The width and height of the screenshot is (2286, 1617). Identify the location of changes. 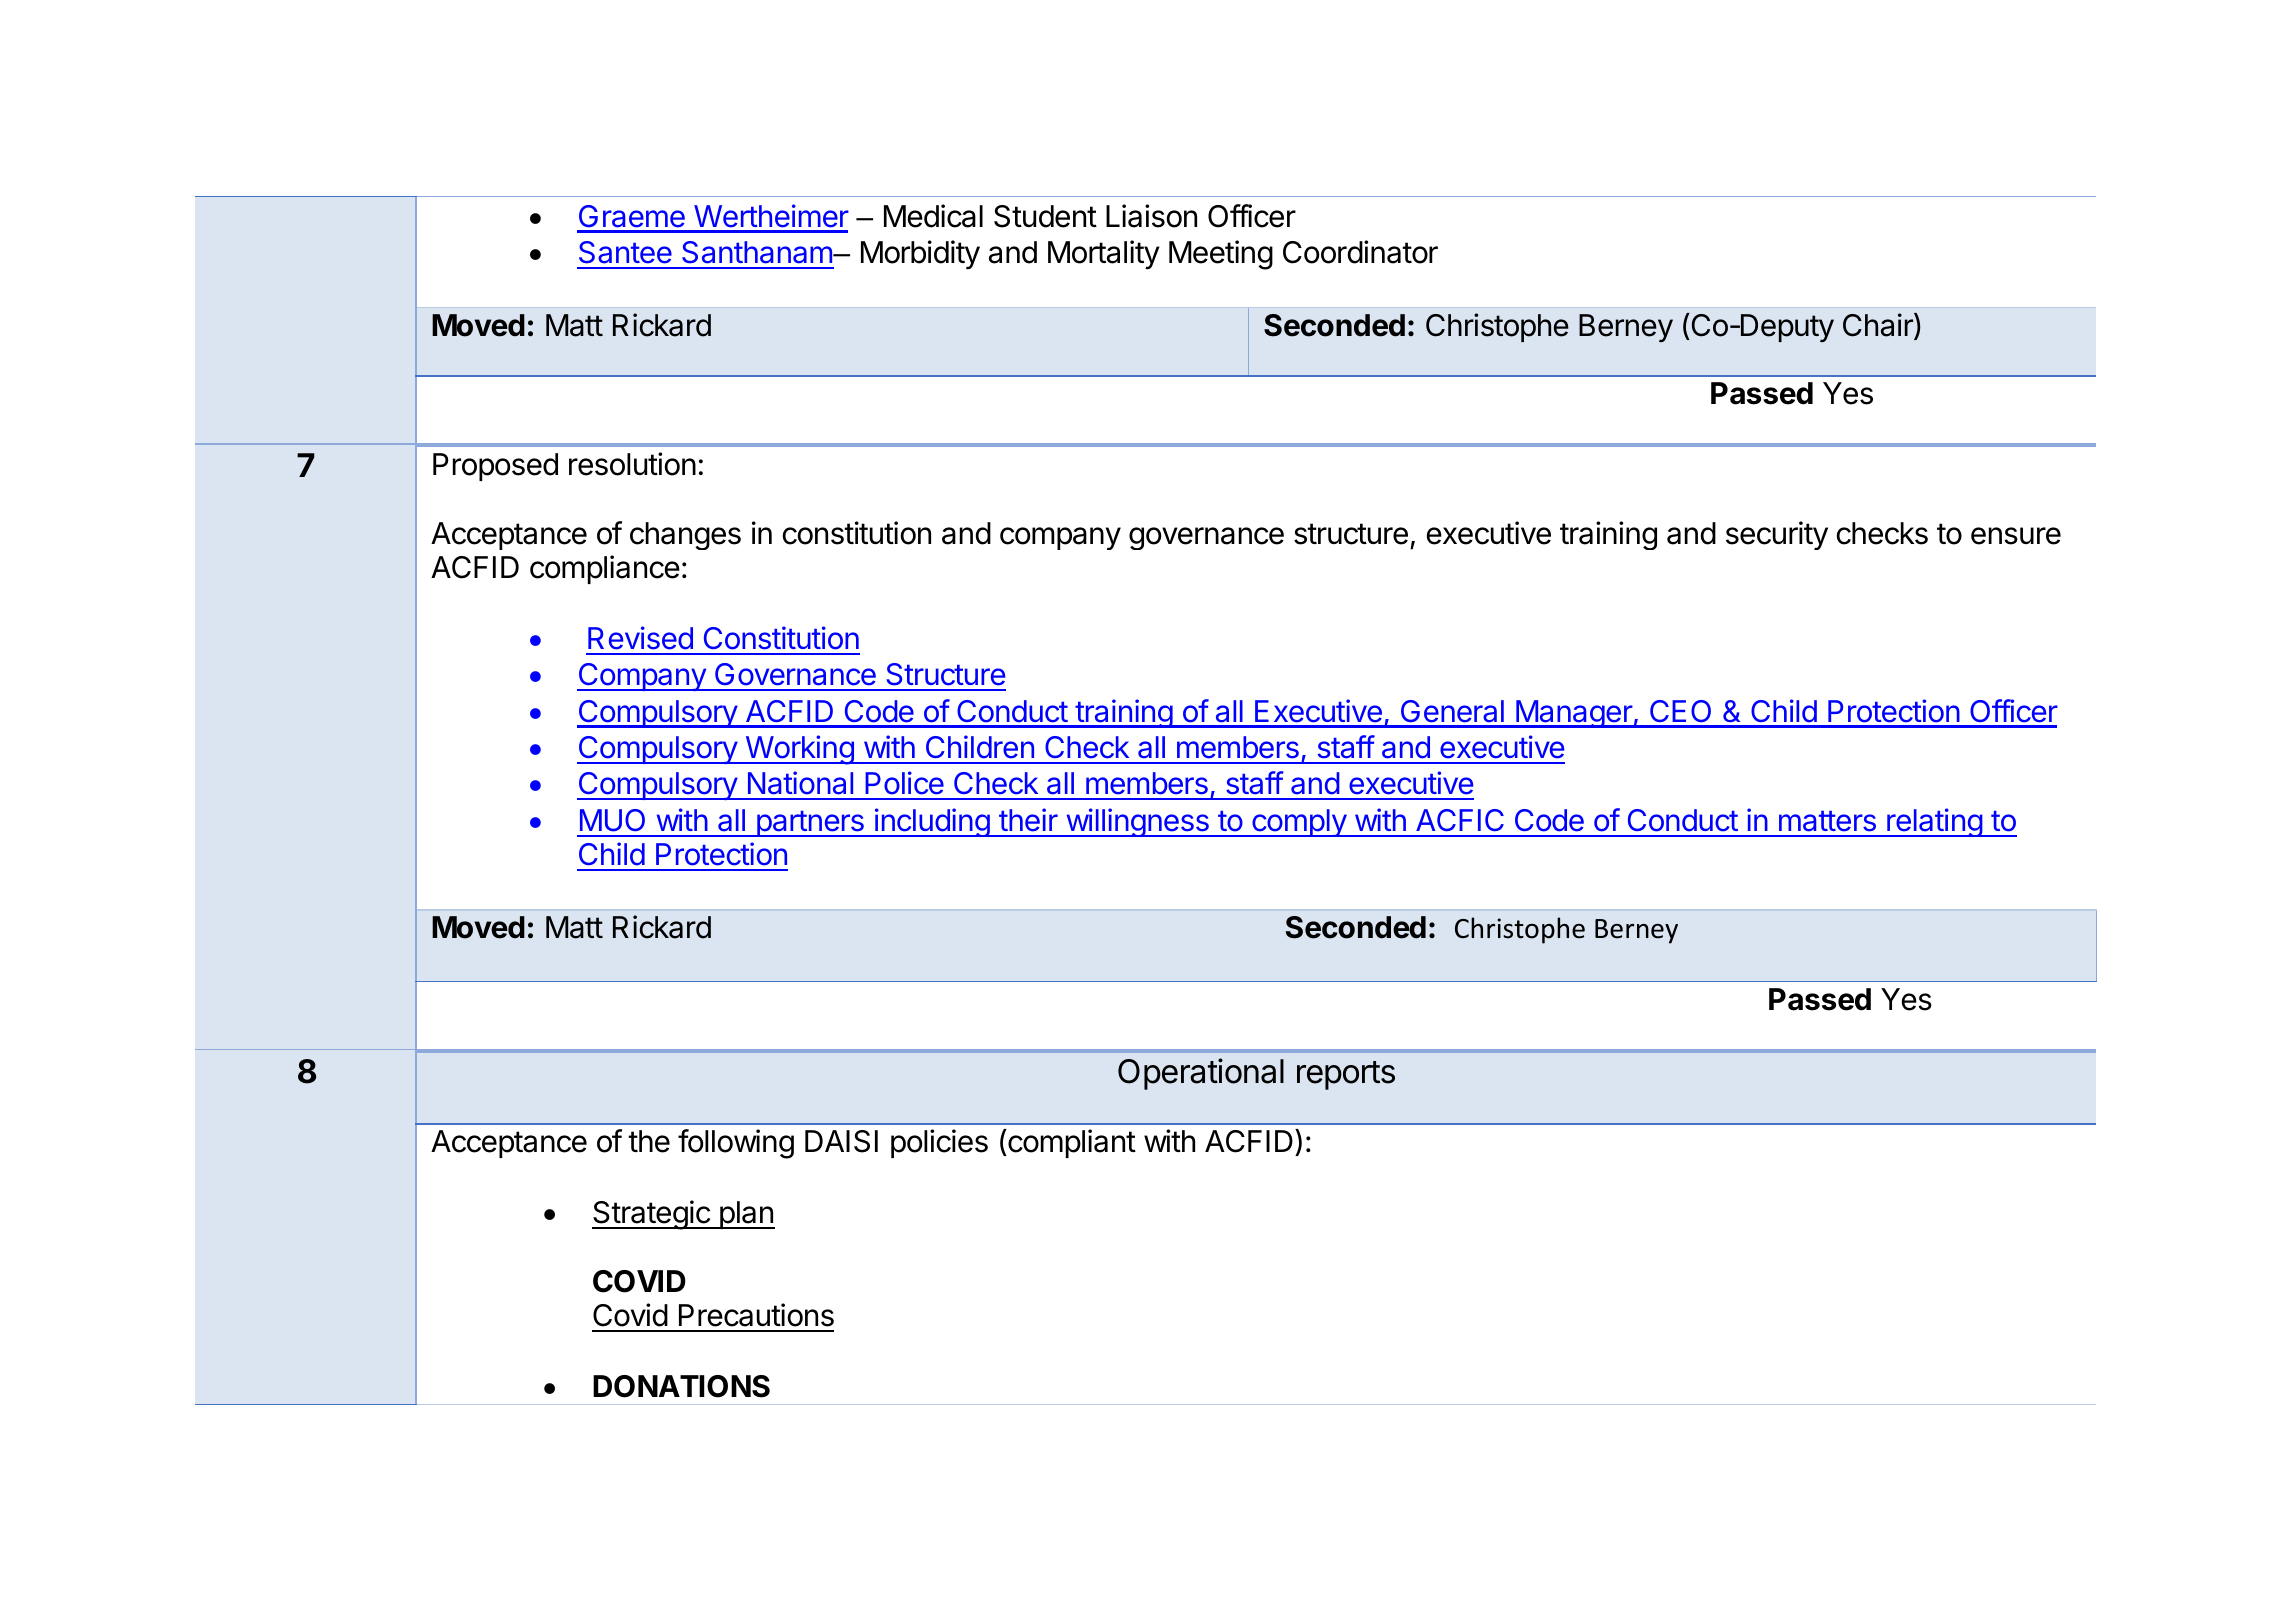
(685, 536).
